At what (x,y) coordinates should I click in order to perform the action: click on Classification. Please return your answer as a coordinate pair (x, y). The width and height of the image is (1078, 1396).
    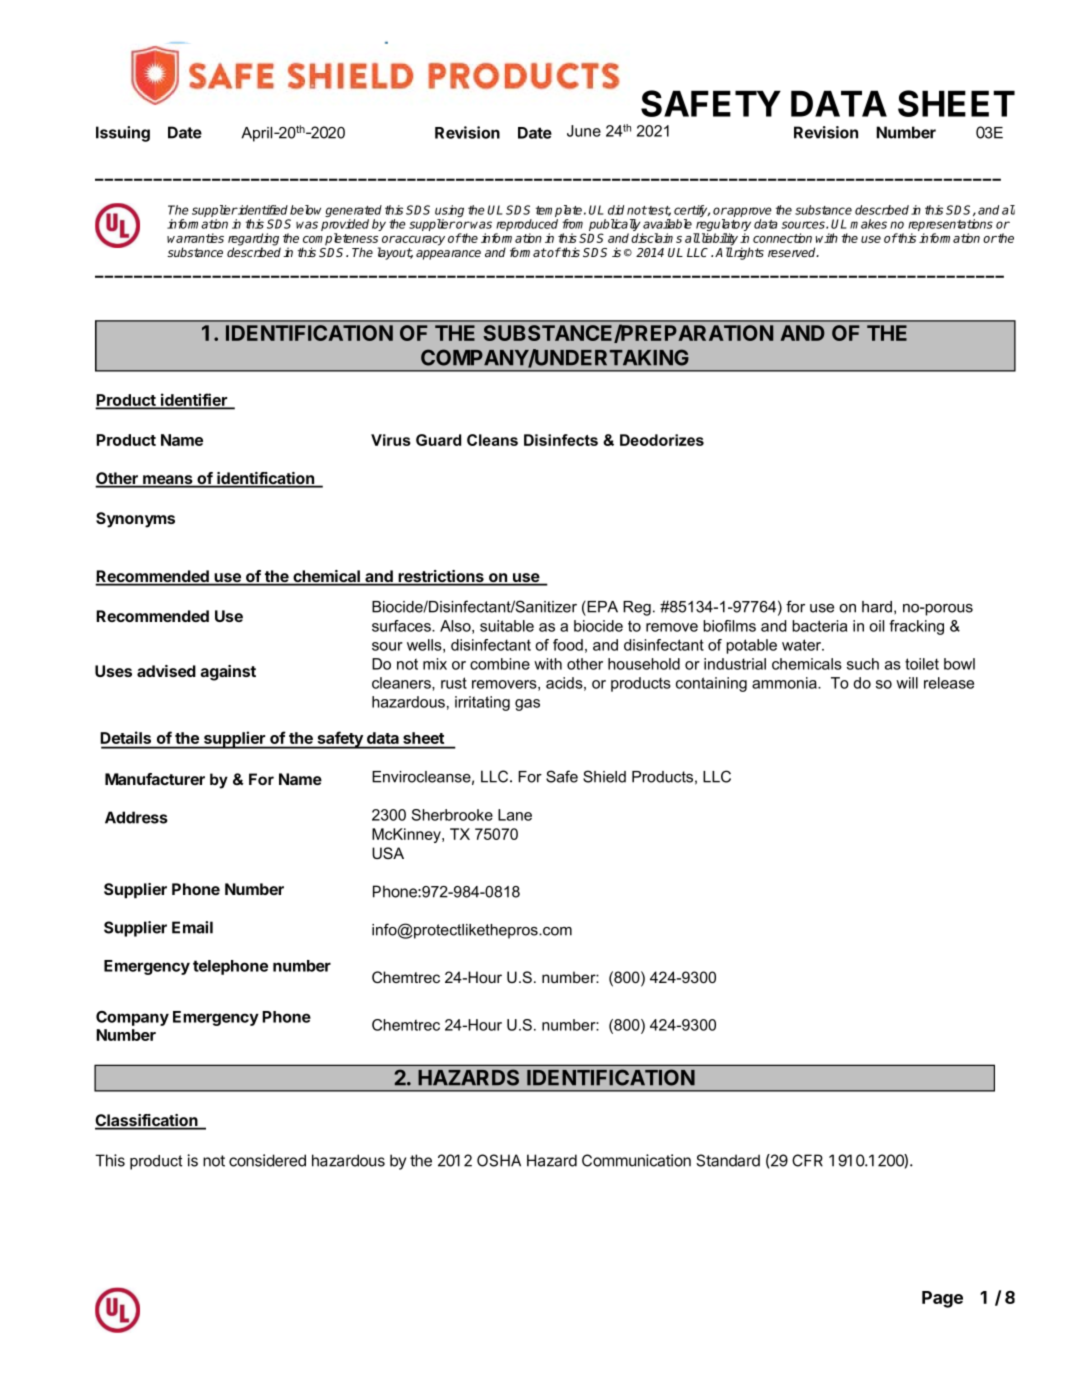
    Looking at the image, I should click on (147, 1121).
